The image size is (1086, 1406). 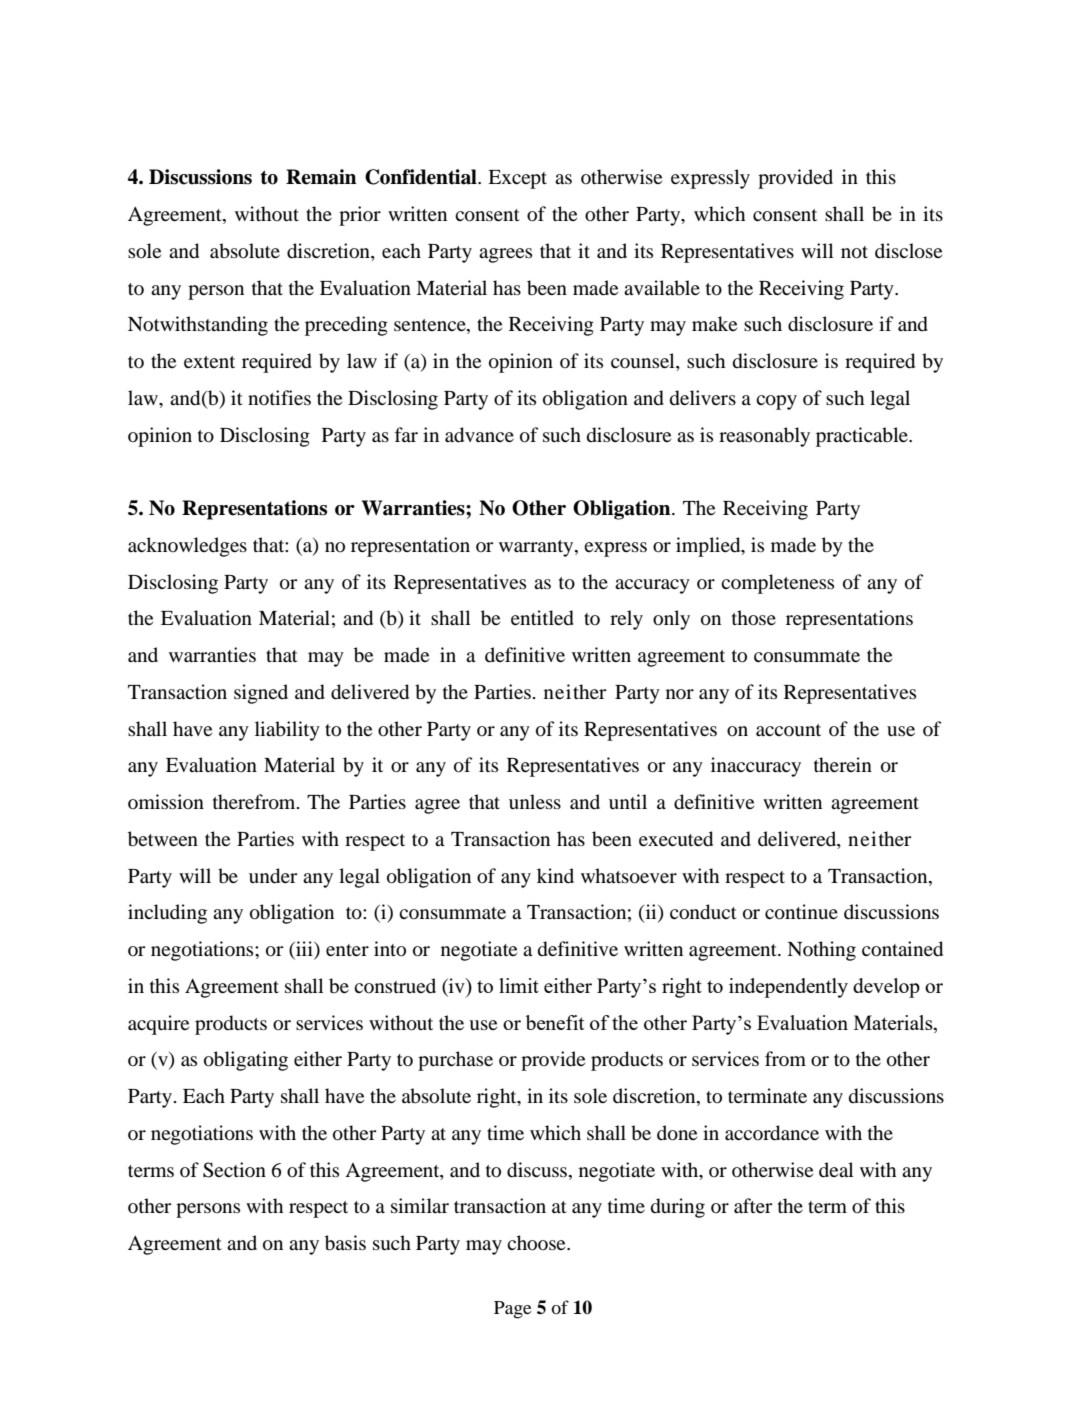 What do you see at coordinates (908, 251) in the screenshot?
I see `disclose` at bounding box center [908, 251].
